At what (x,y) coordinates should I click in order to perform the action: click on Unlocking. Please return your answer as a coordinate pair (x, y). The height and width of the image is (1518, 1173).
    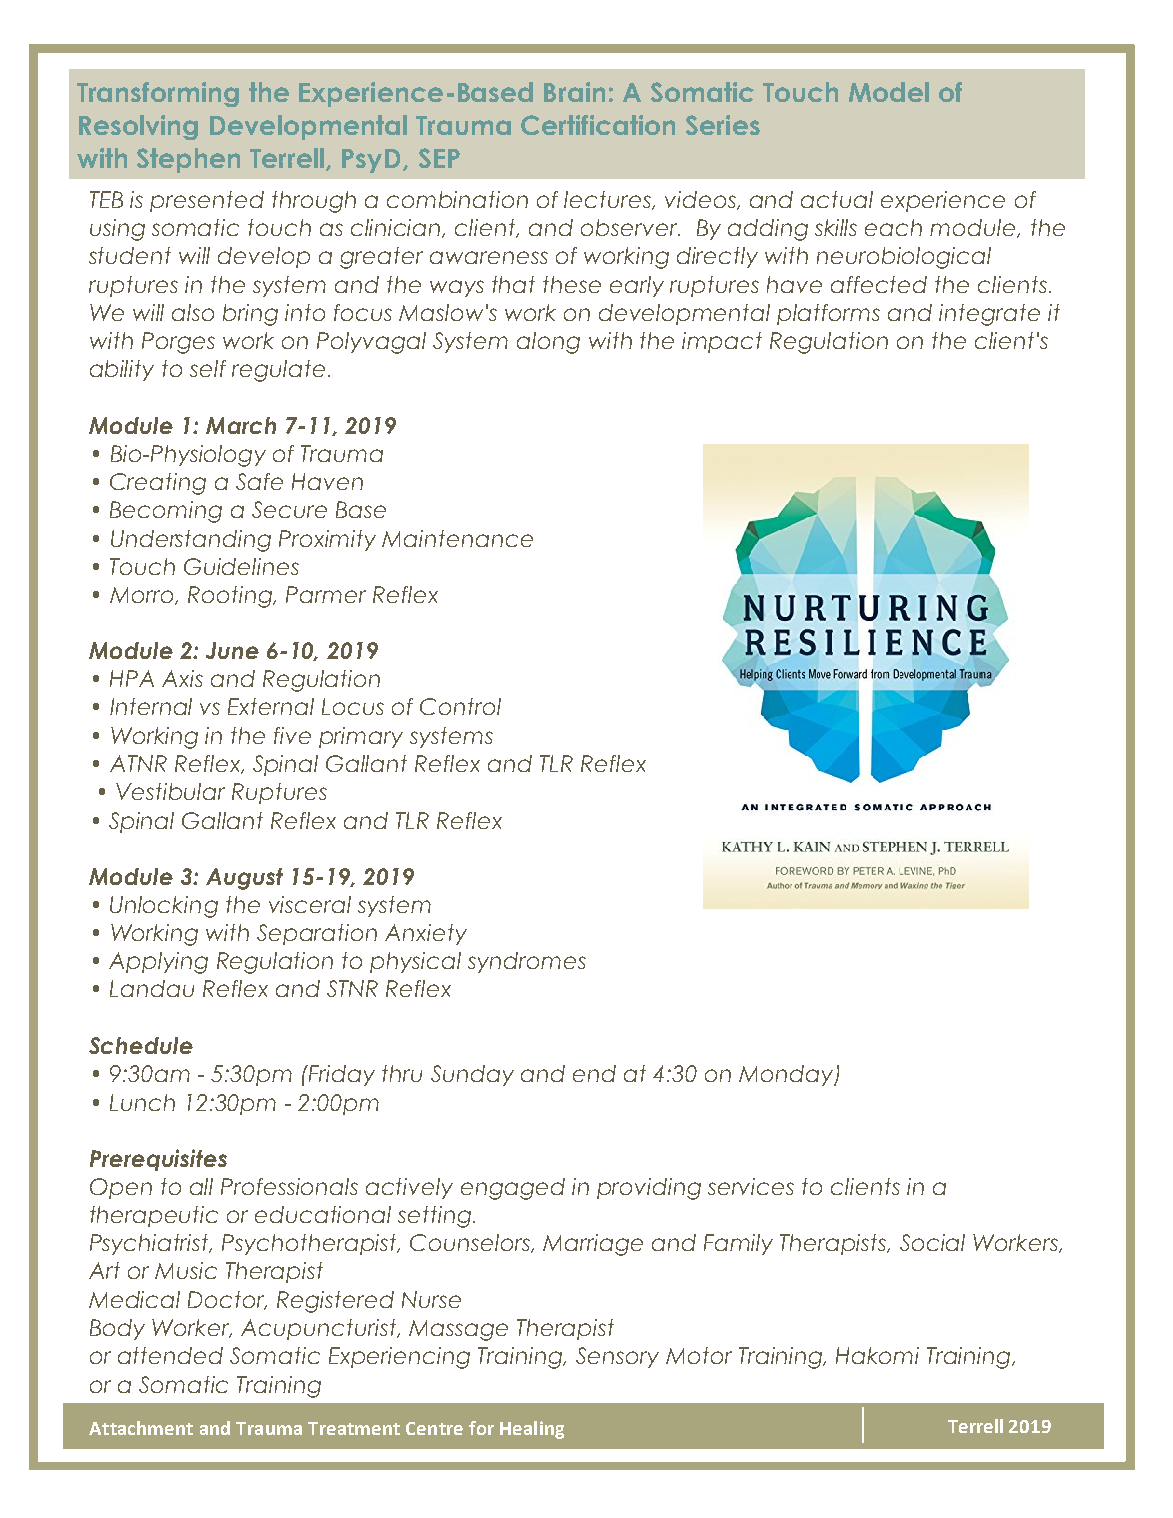
    Looking at the image, I should click on (164, 907).
